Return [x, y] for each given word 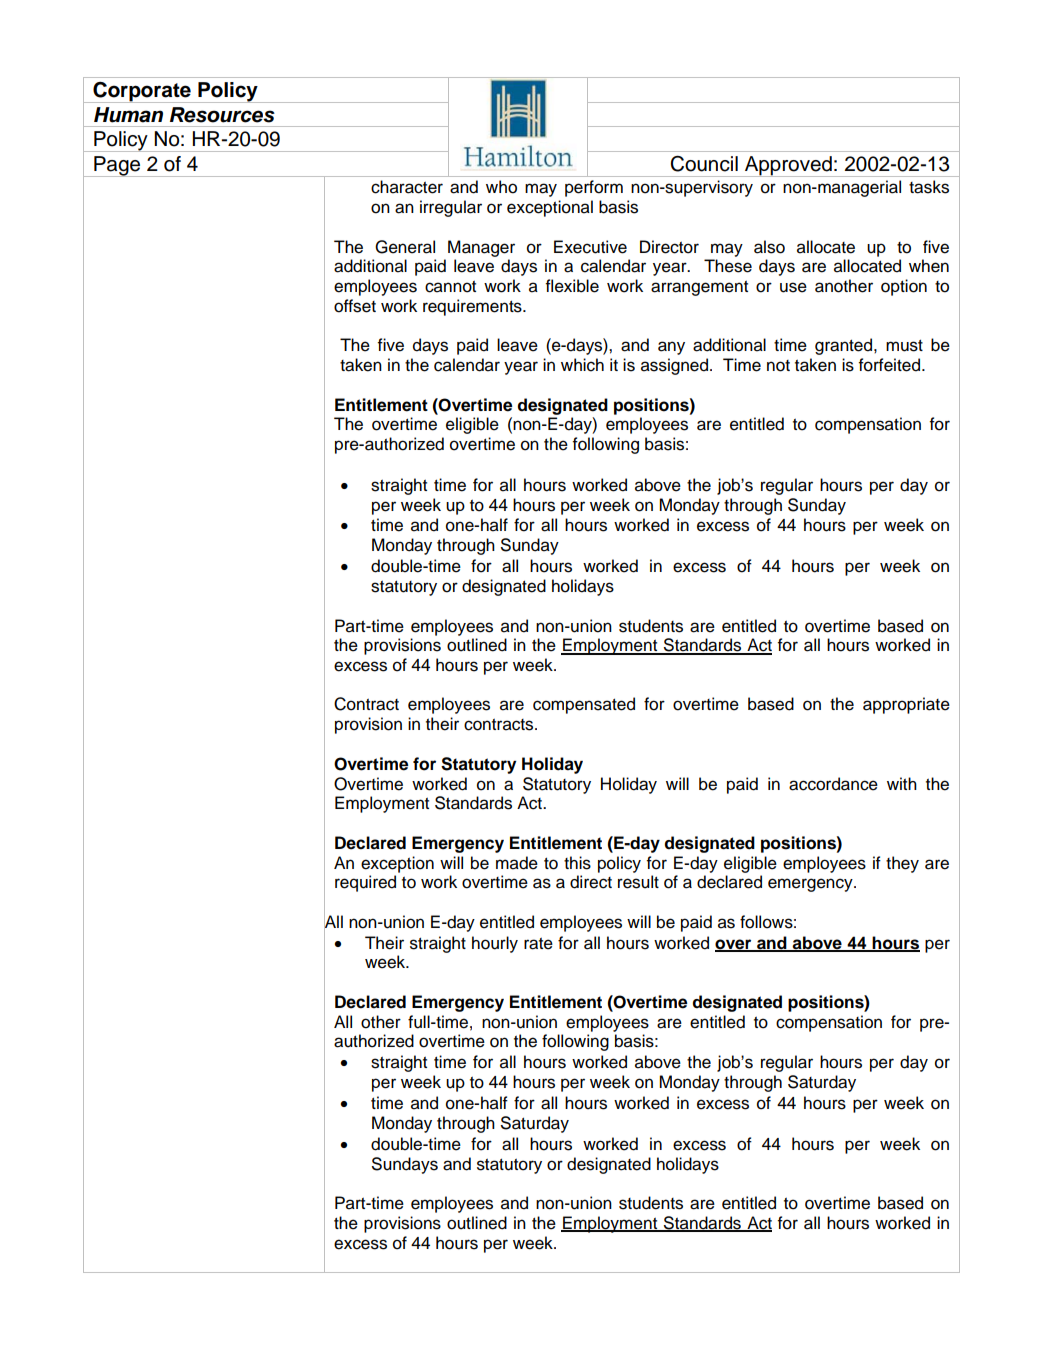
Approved [788, 166]
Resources [222, 115]
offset [355, 306]
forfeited [890, 365]
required [365, 883]
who [501, 187]
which [582, 365]
